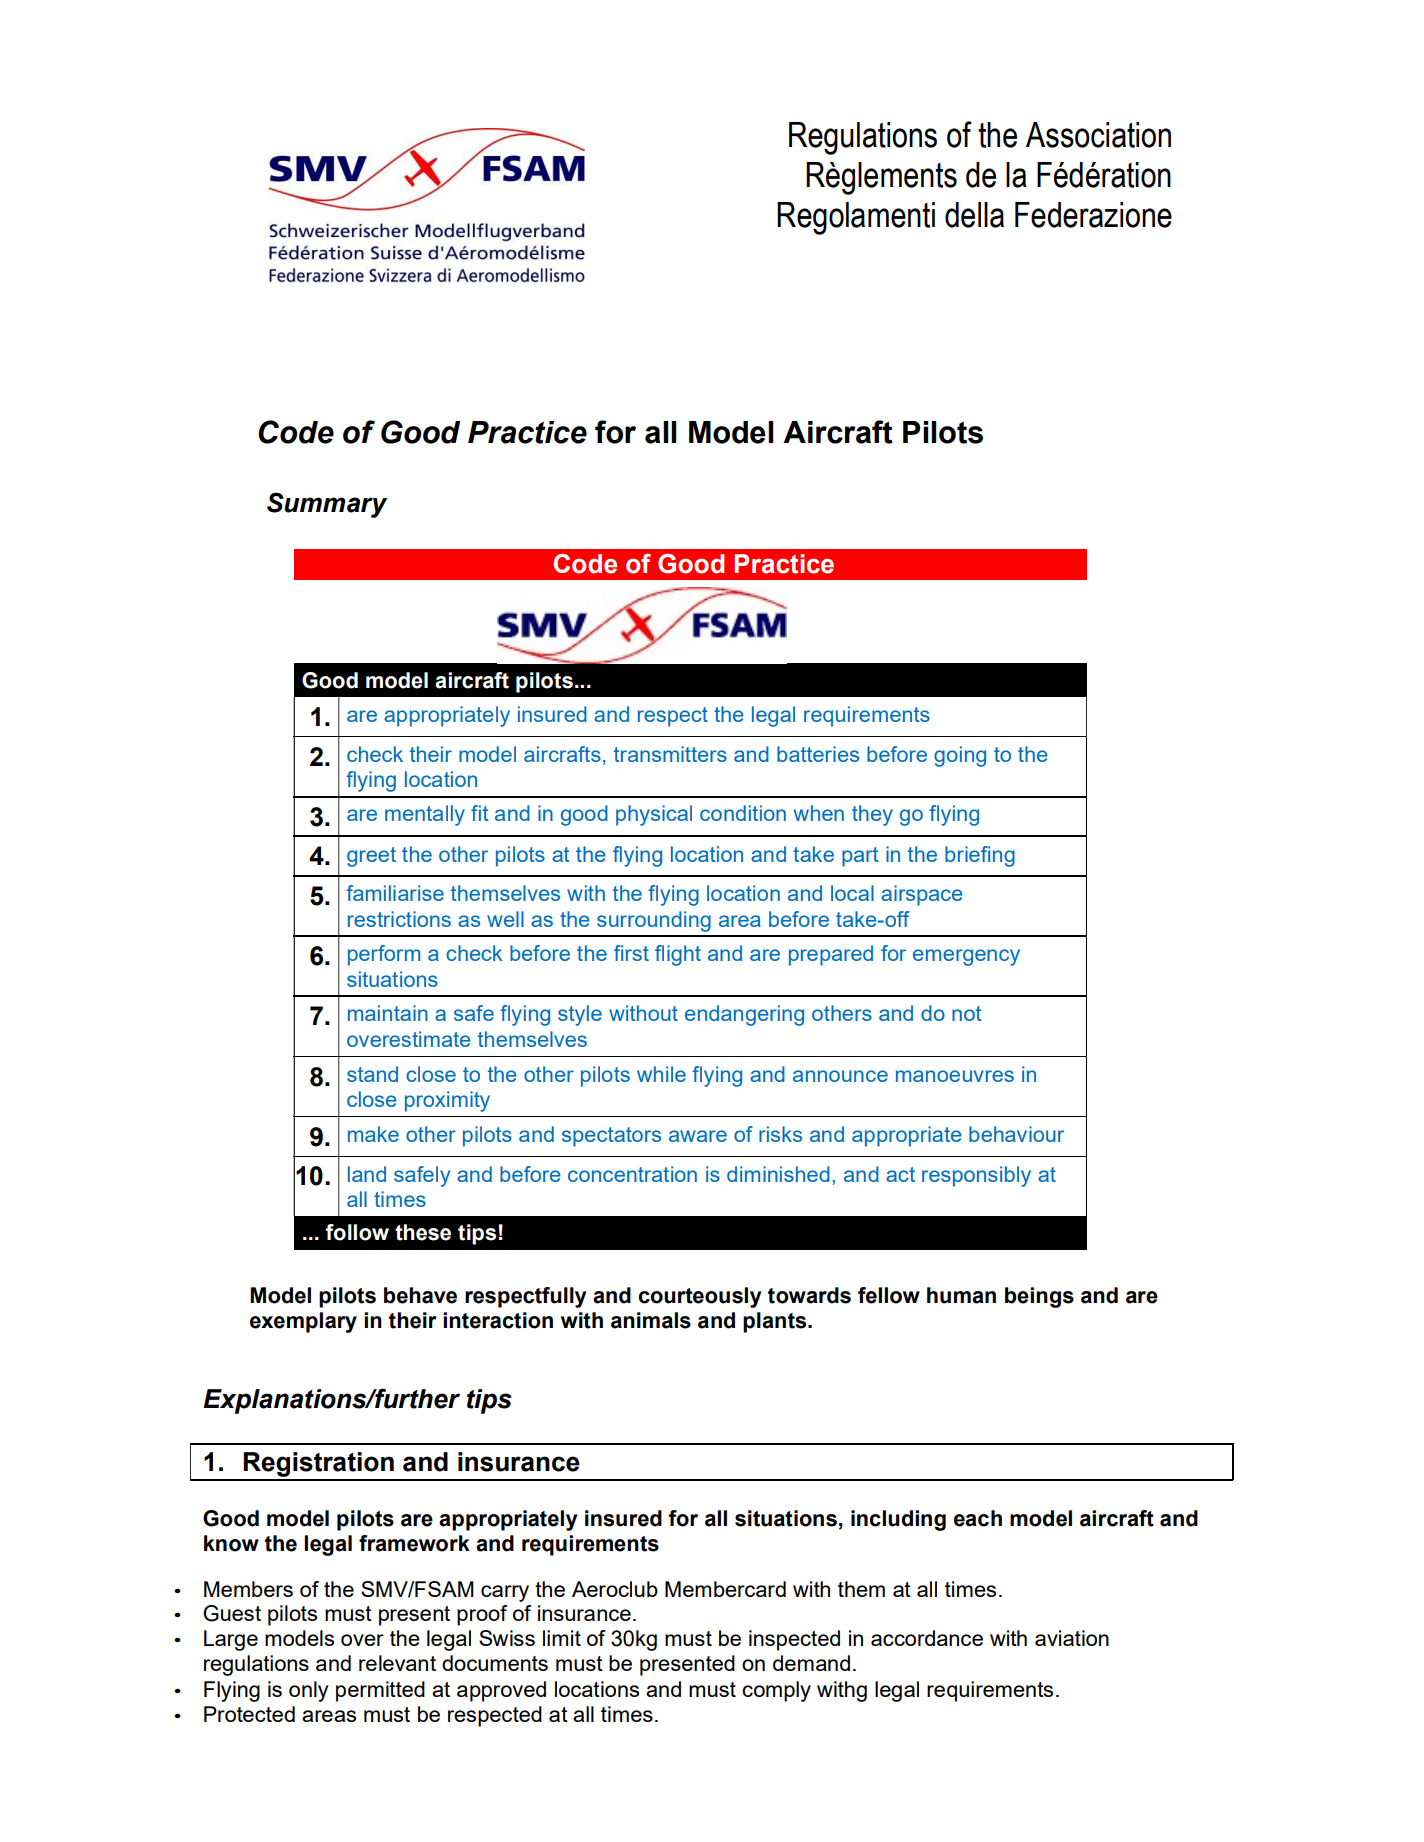 The image size is (1424, 1842). What do you see at coordinates (303, 1322) in the image?
I see `exemplary` at bounding box center [303, 1322].
